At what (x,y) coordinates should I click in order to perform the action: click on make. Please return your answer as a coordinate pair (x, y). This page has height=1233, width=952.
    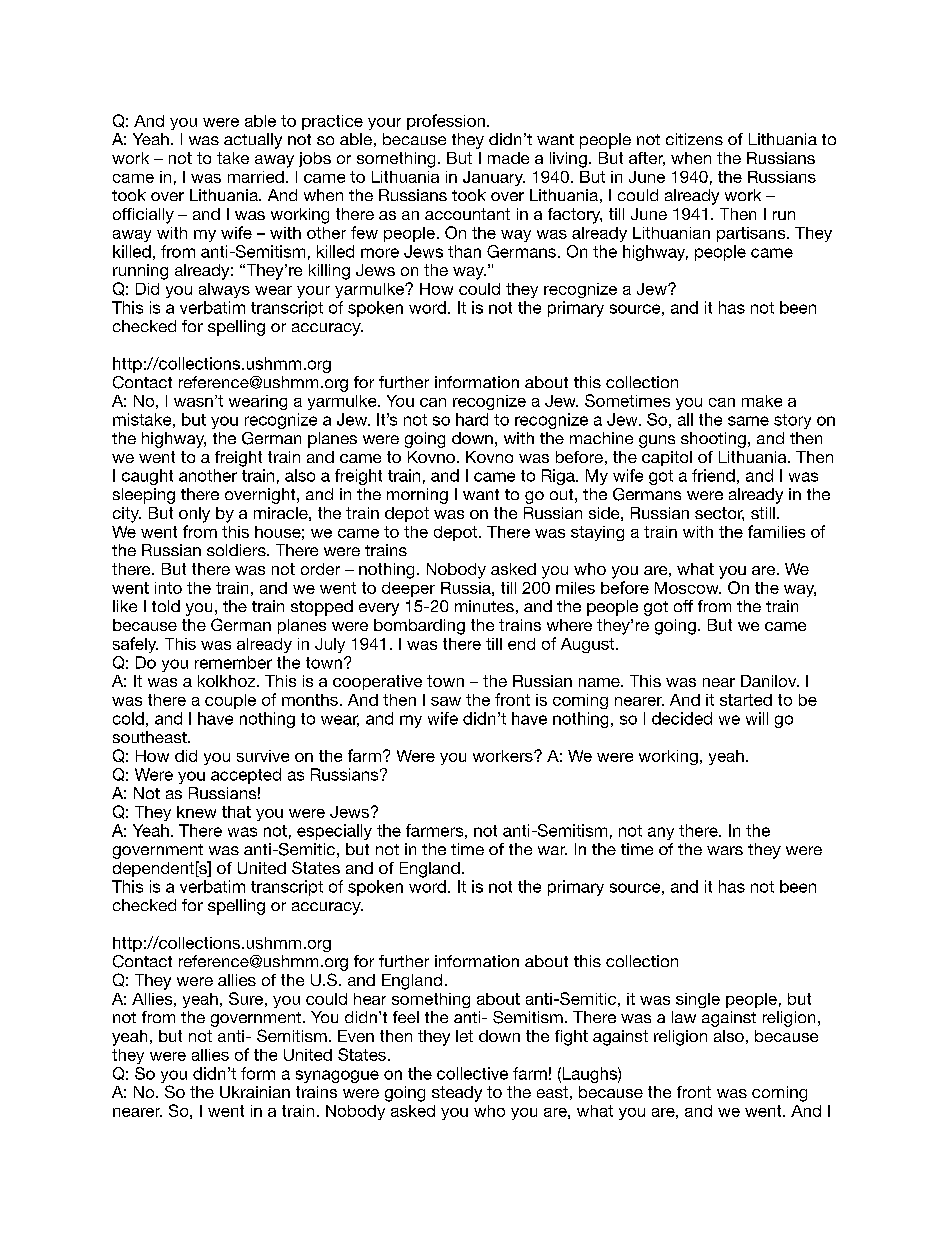
    Looking at the image, I should click on (762, 401).
